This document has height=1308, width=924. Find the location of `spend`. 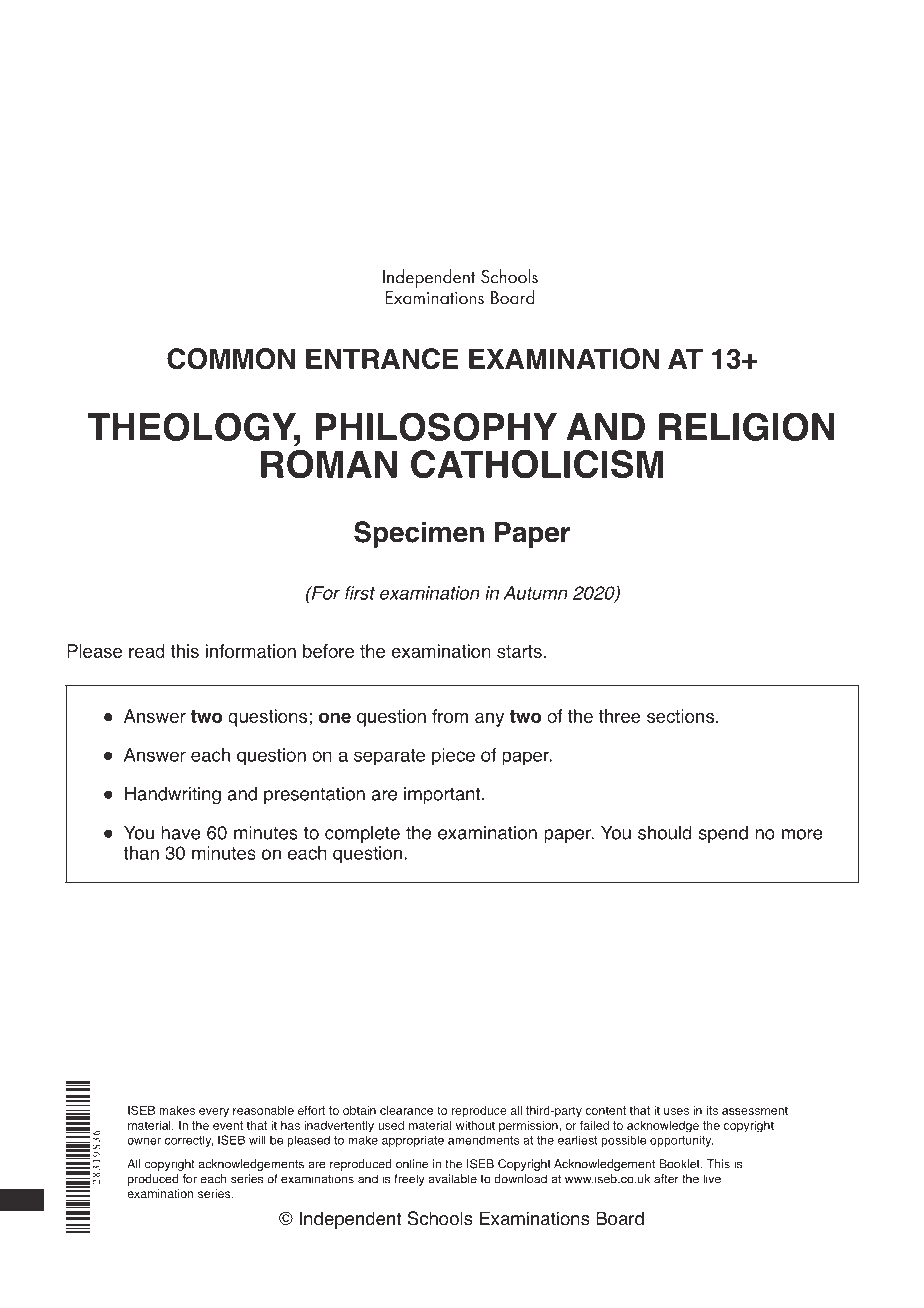

spend is located at coordinates (723, 834).
